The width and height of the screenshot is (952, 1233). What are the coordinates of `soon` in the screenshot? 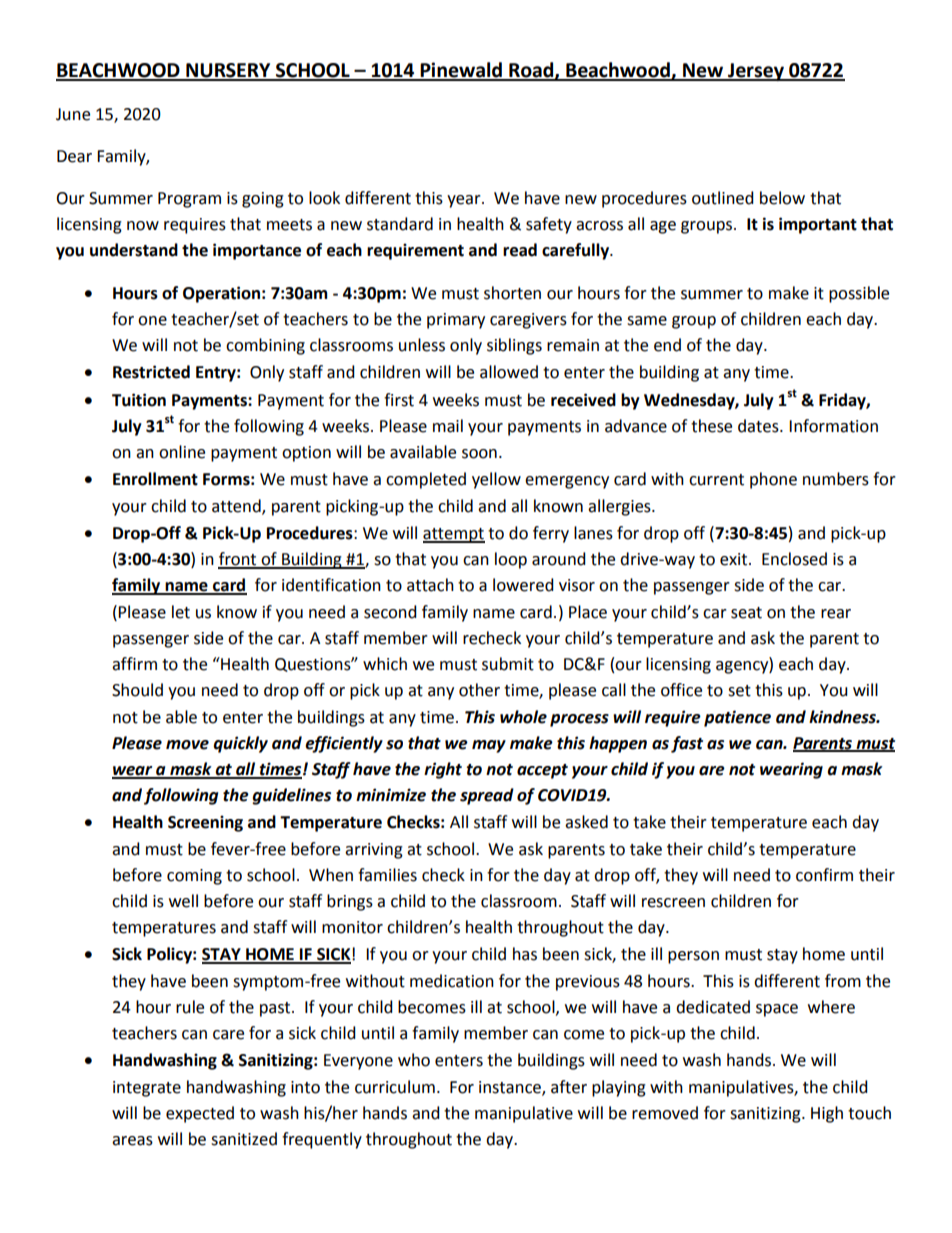 It's located at (479, 454).
